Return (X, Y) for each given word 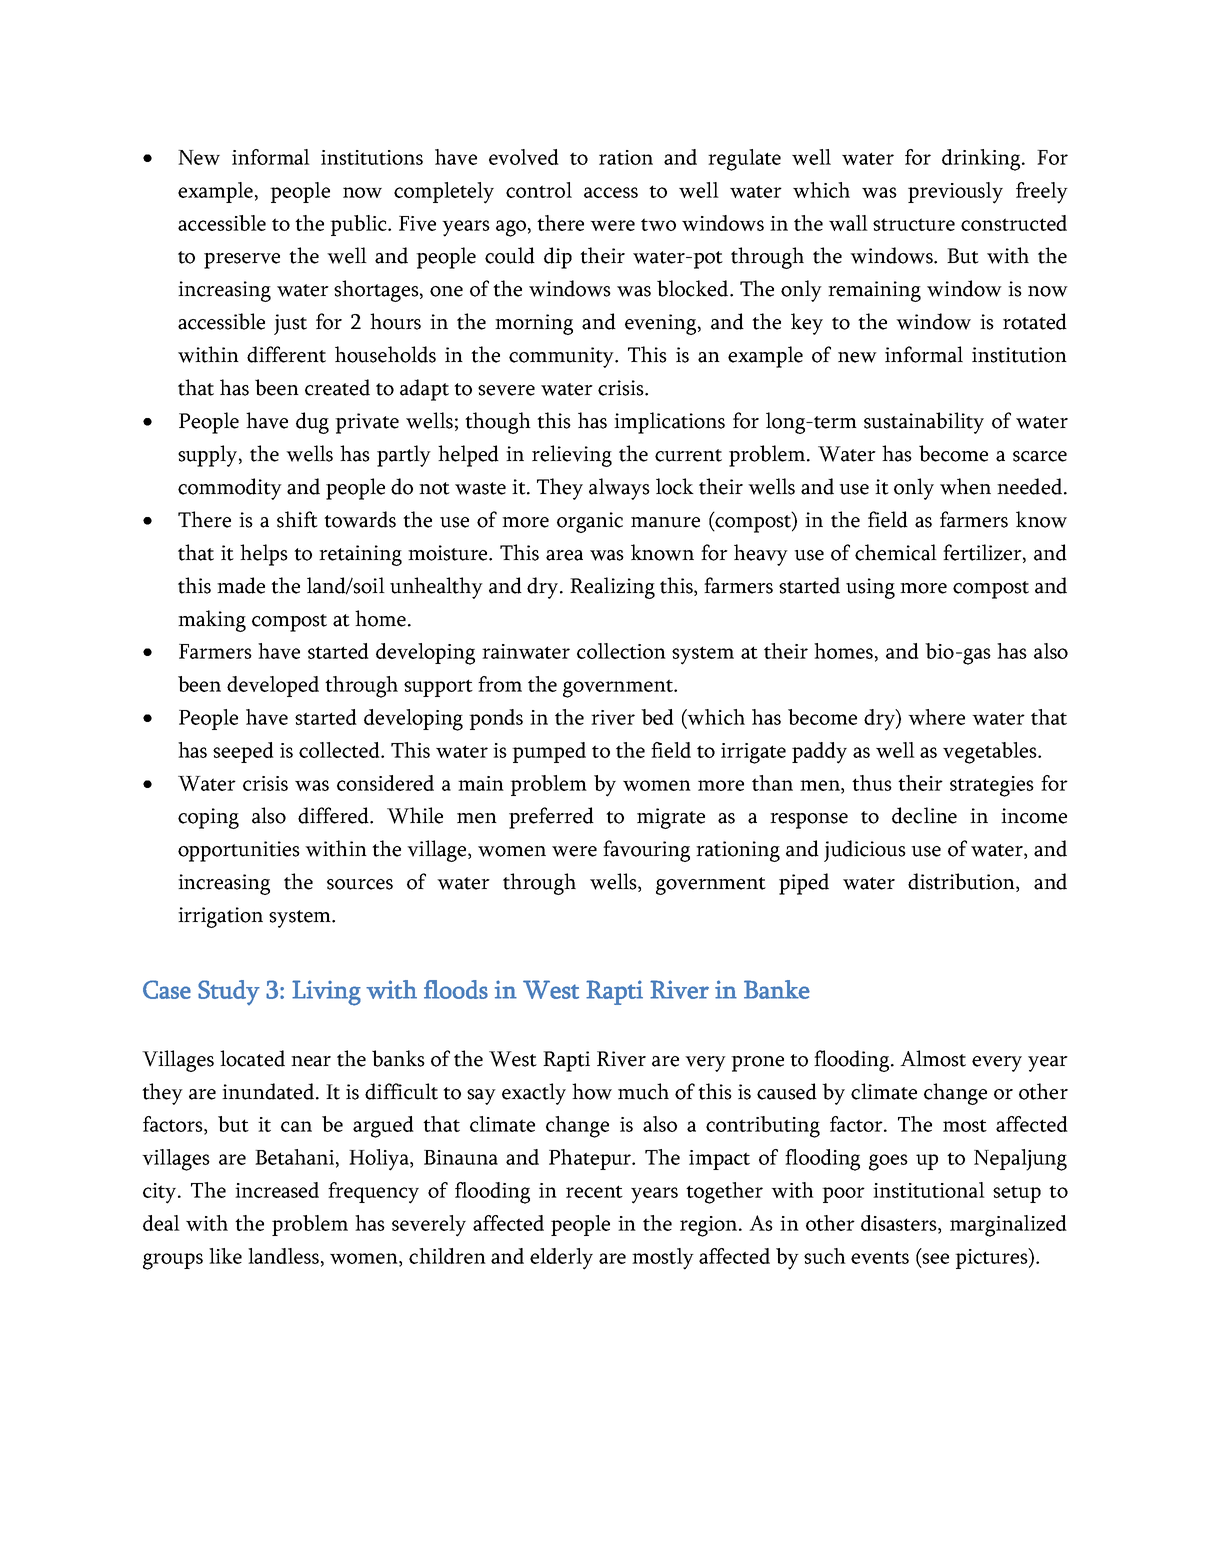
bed (657, 717)
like (225, 1256)
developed (273, 686)
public (359, 225)
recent (594, 1191)
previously (955, 193)
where (936, 717)
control (539, 190)
